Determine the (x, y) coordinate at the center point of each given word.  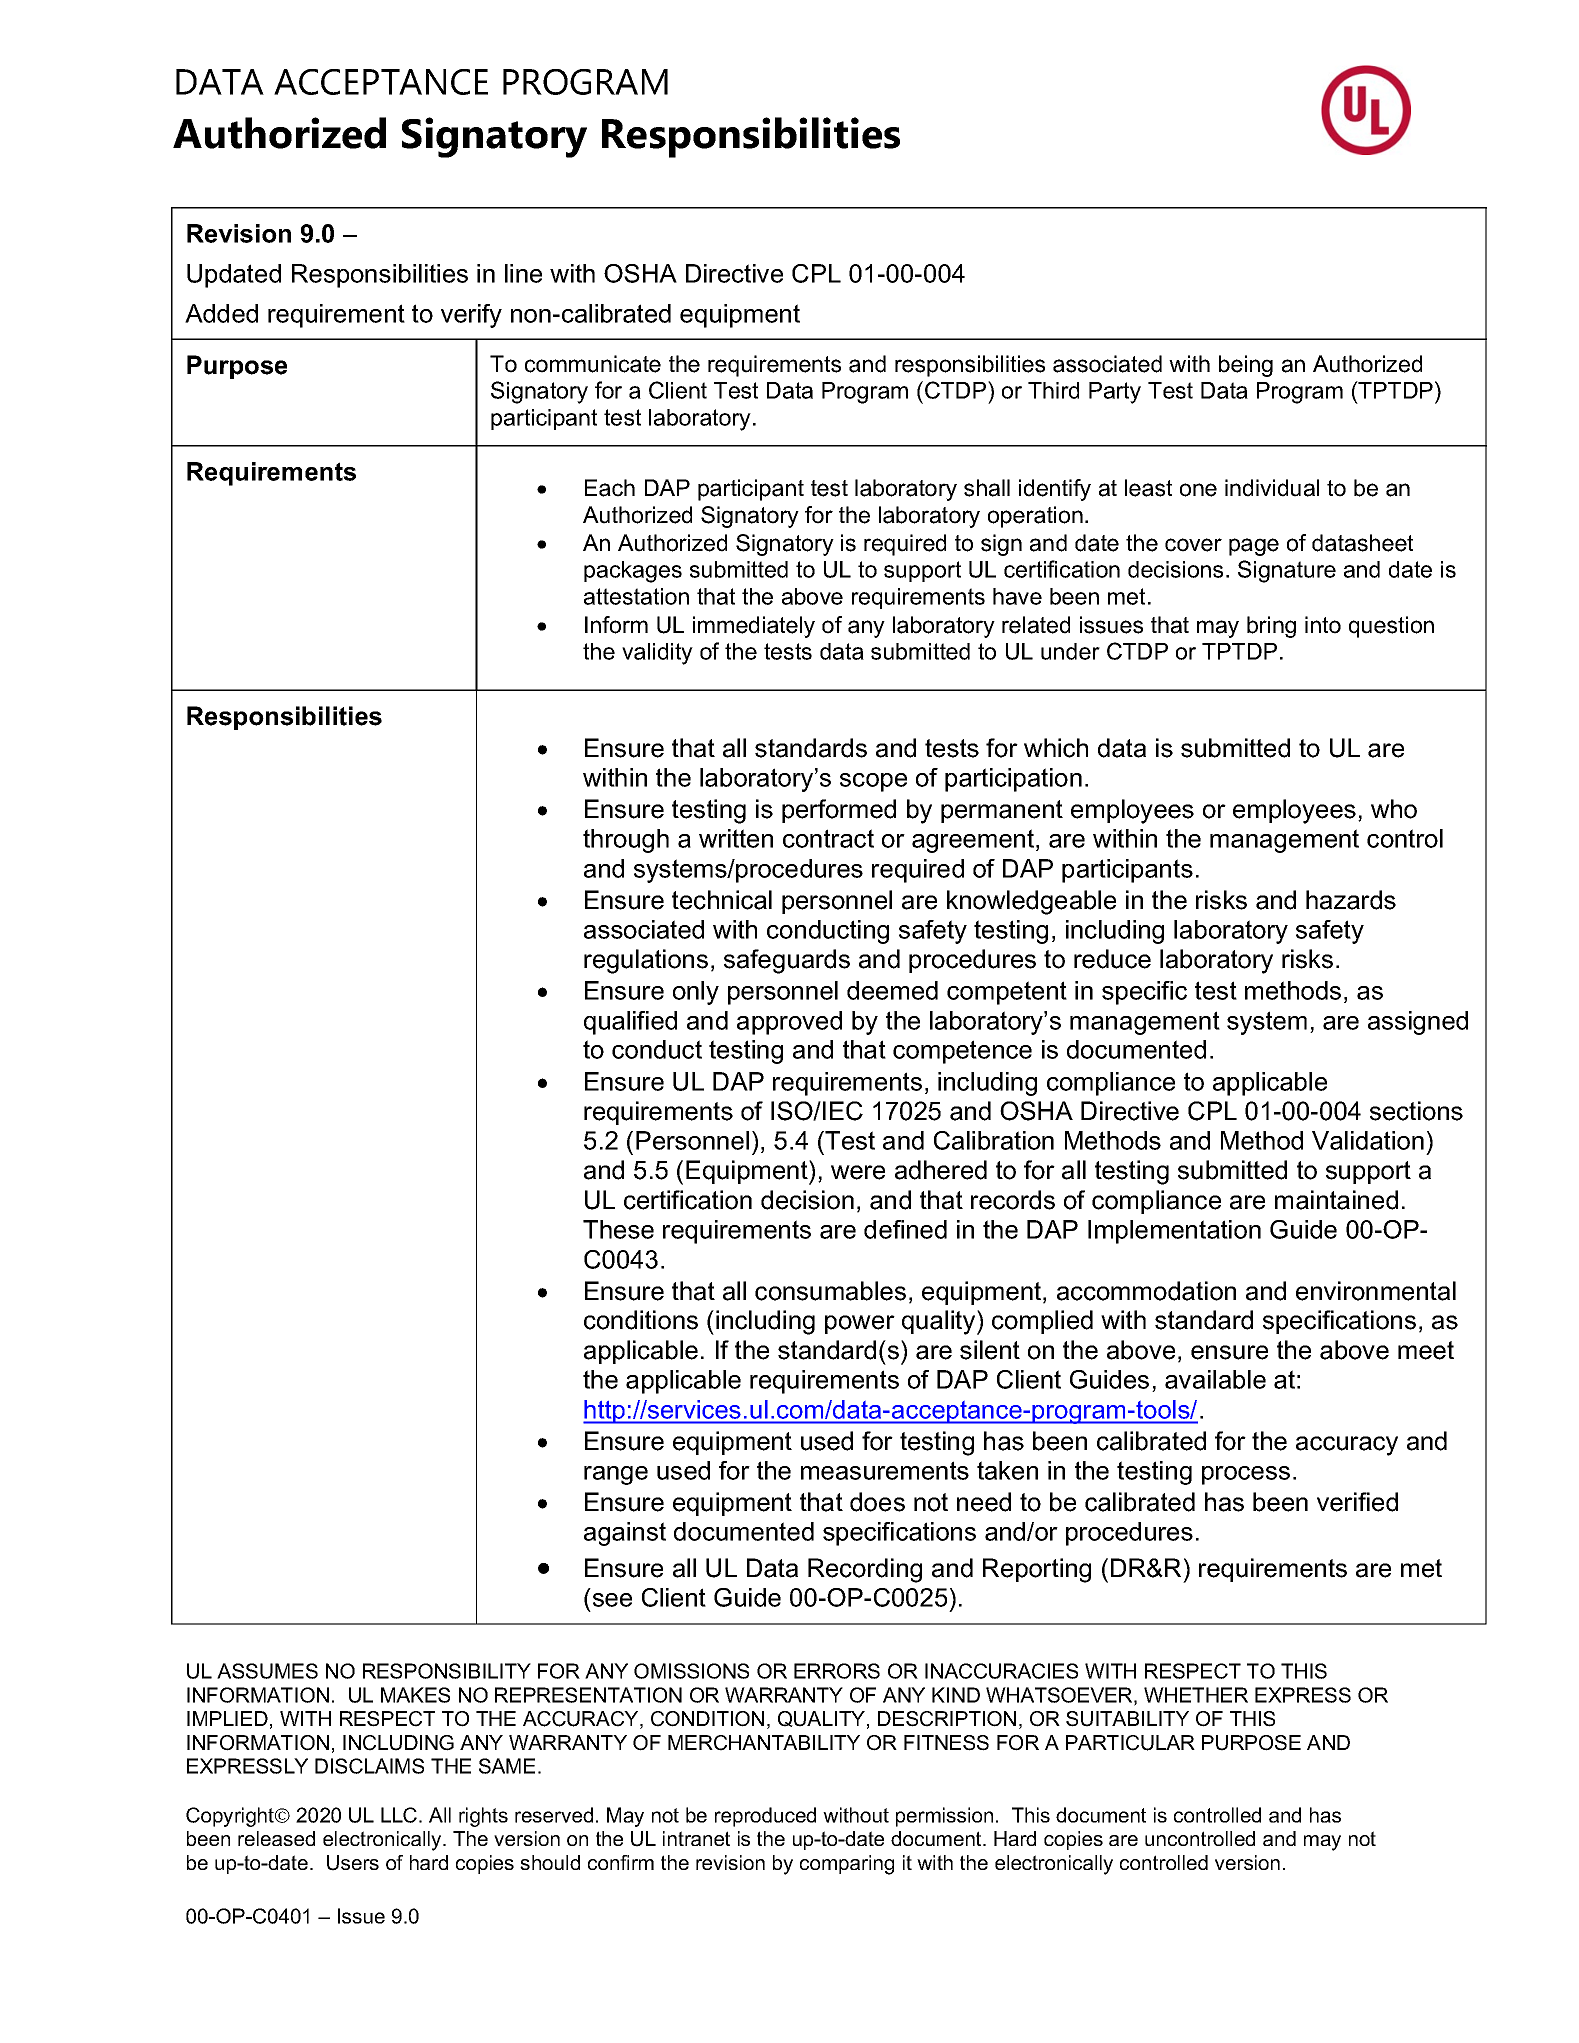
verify (471, 316)
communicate (593, 364)
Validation (1368, 1140)
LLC (400, 1815)
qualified (630, 1023)
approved (789, 1023)
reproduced (765, 1817)
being (1246, 366)
